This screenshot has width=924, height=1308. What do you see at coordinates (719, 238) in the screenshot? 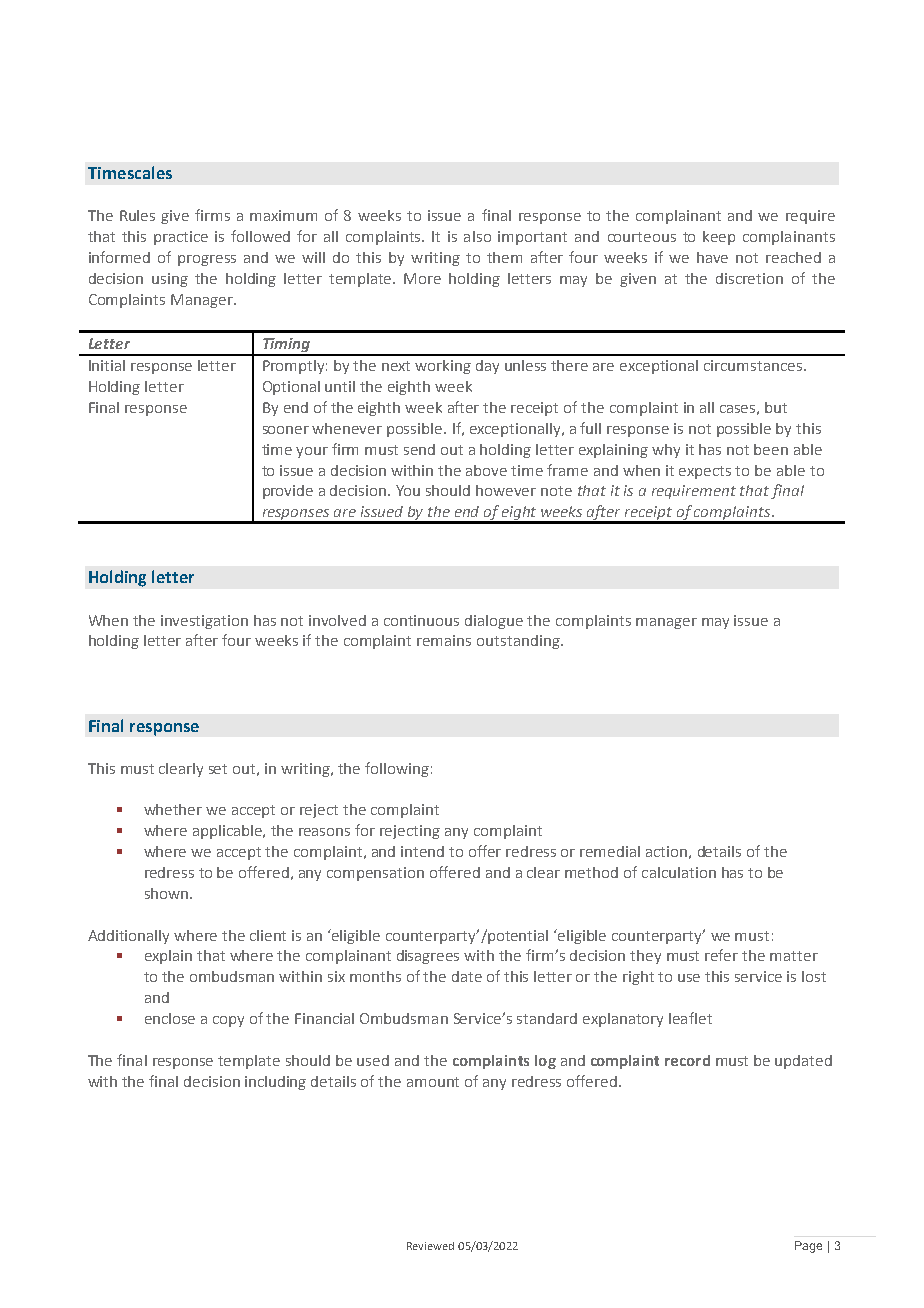
I see `keep` at bounding box center [719, 238].
